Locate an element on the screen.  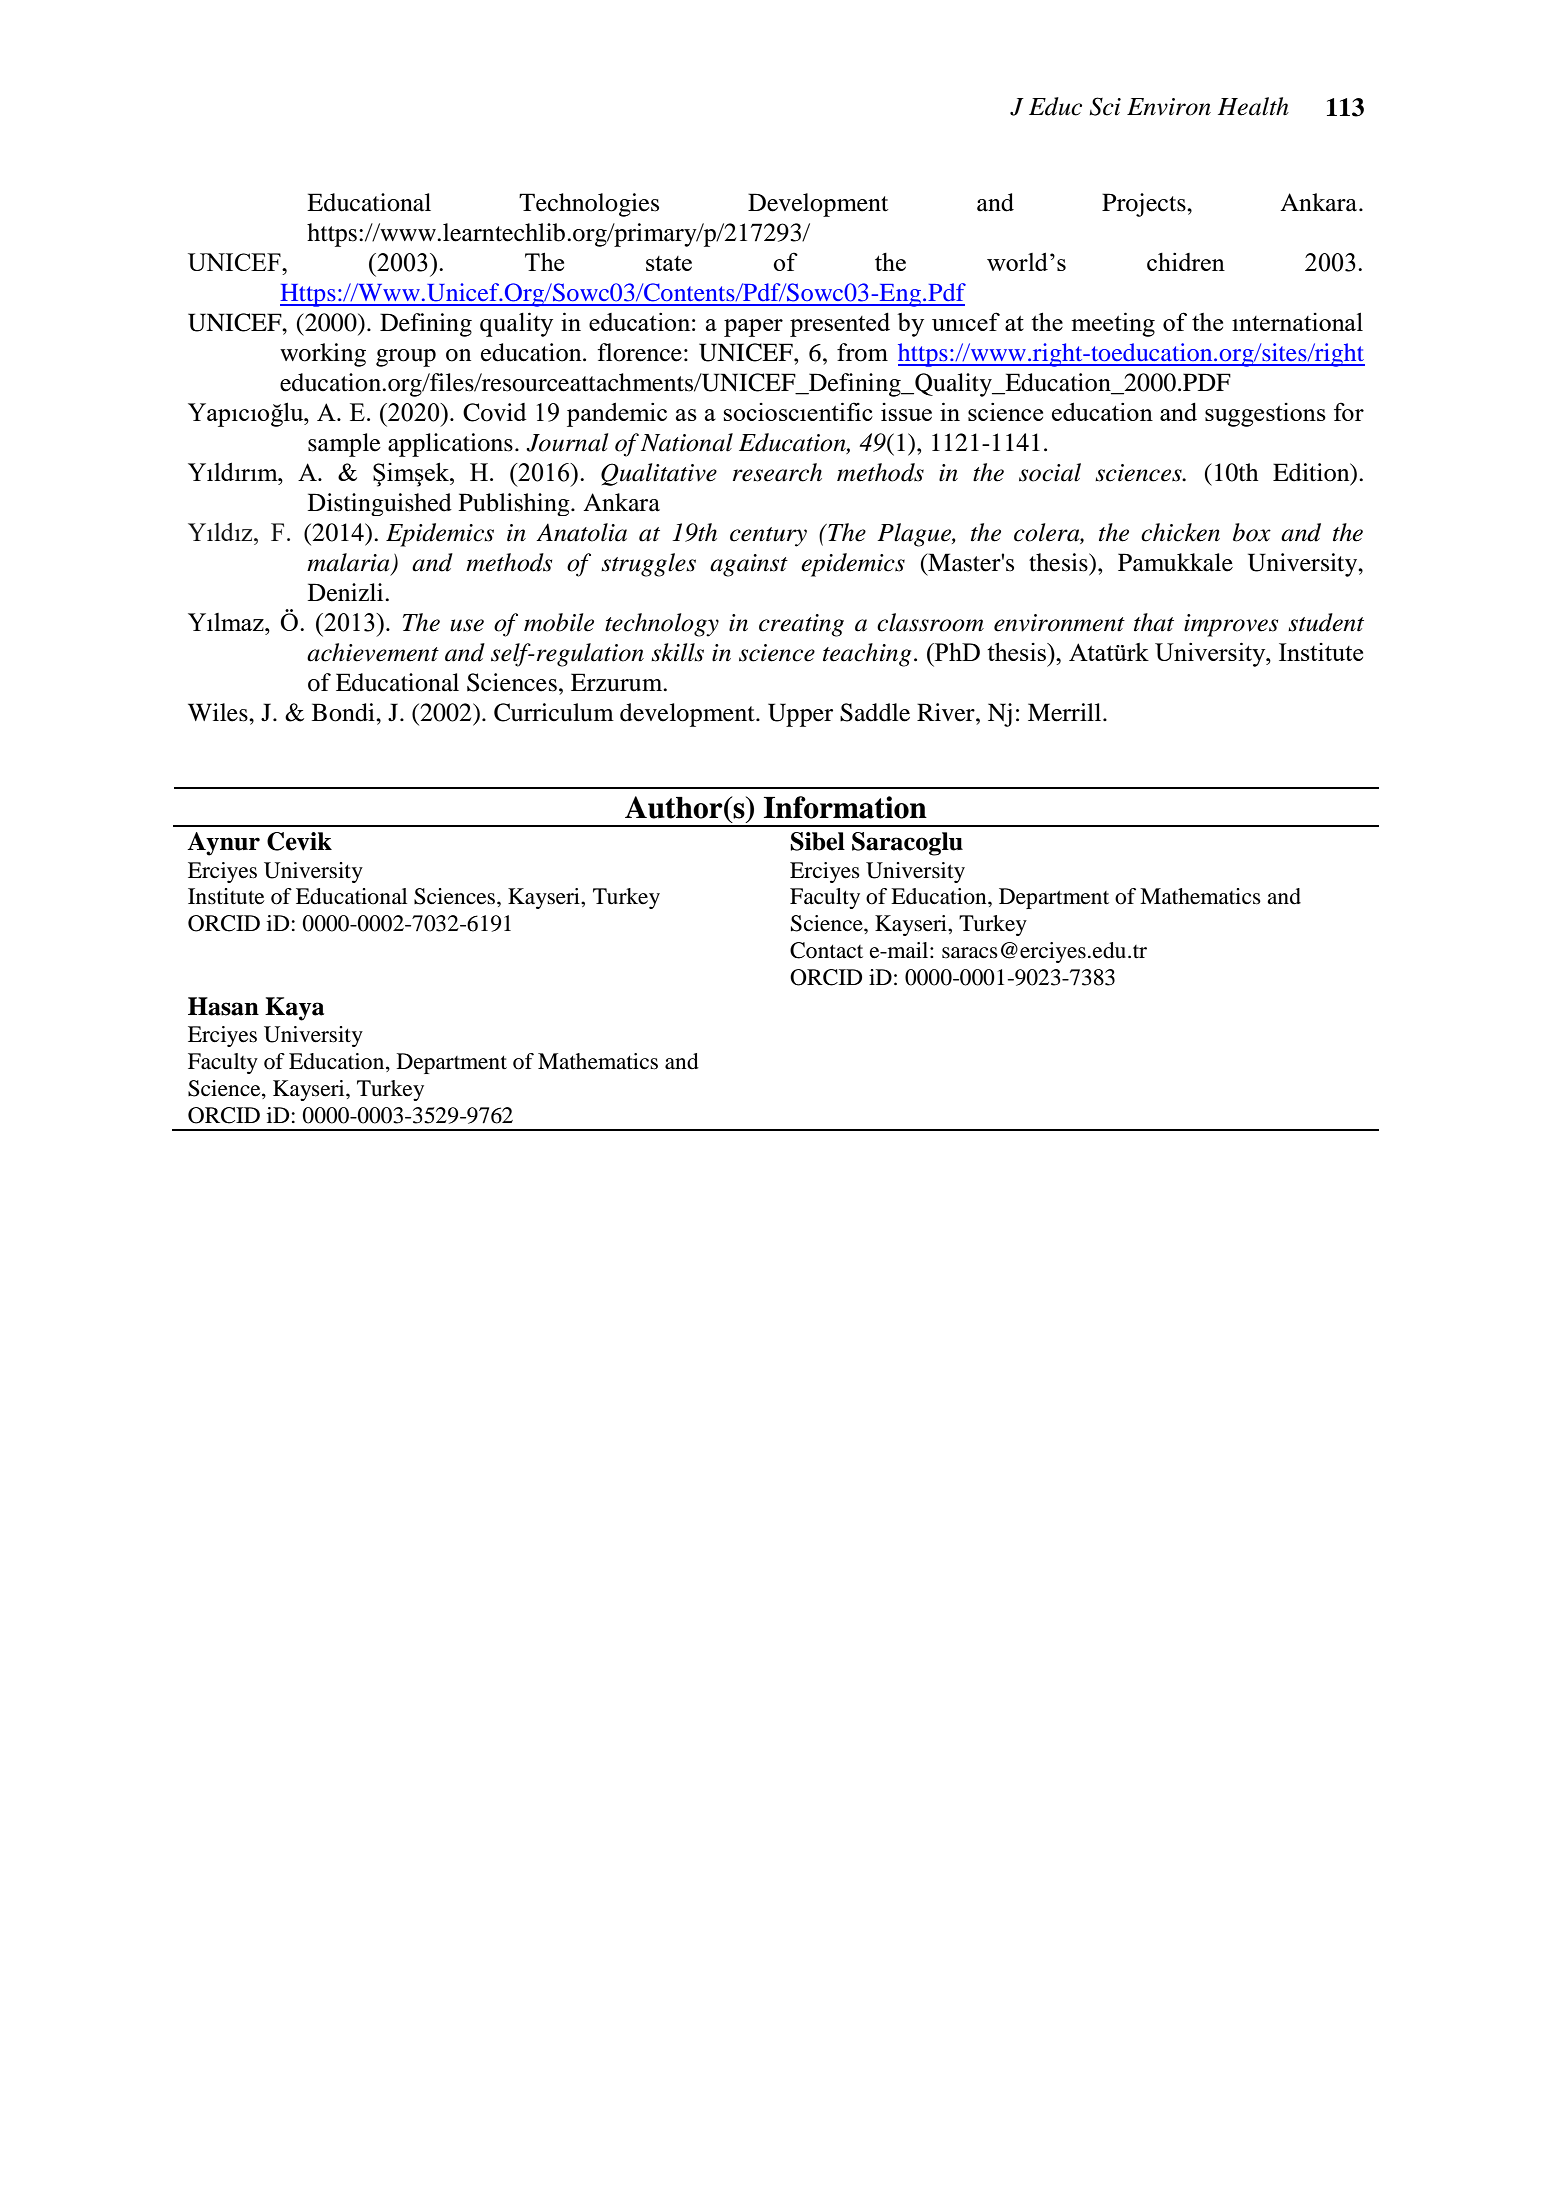
Technologies is located at coordinates (589, 205).
